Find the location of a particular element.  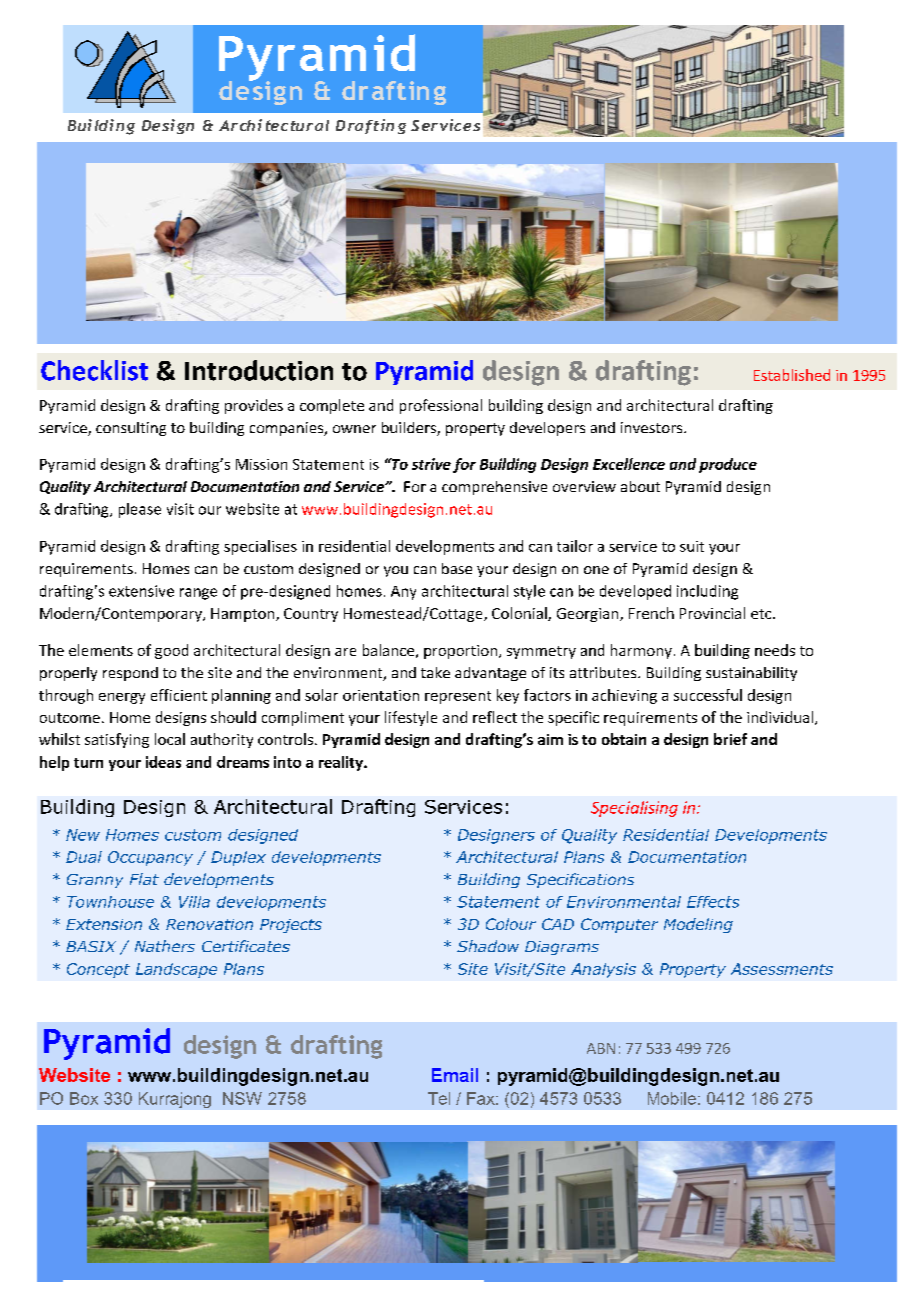

Checklist is located at coordinates (94, 370).
